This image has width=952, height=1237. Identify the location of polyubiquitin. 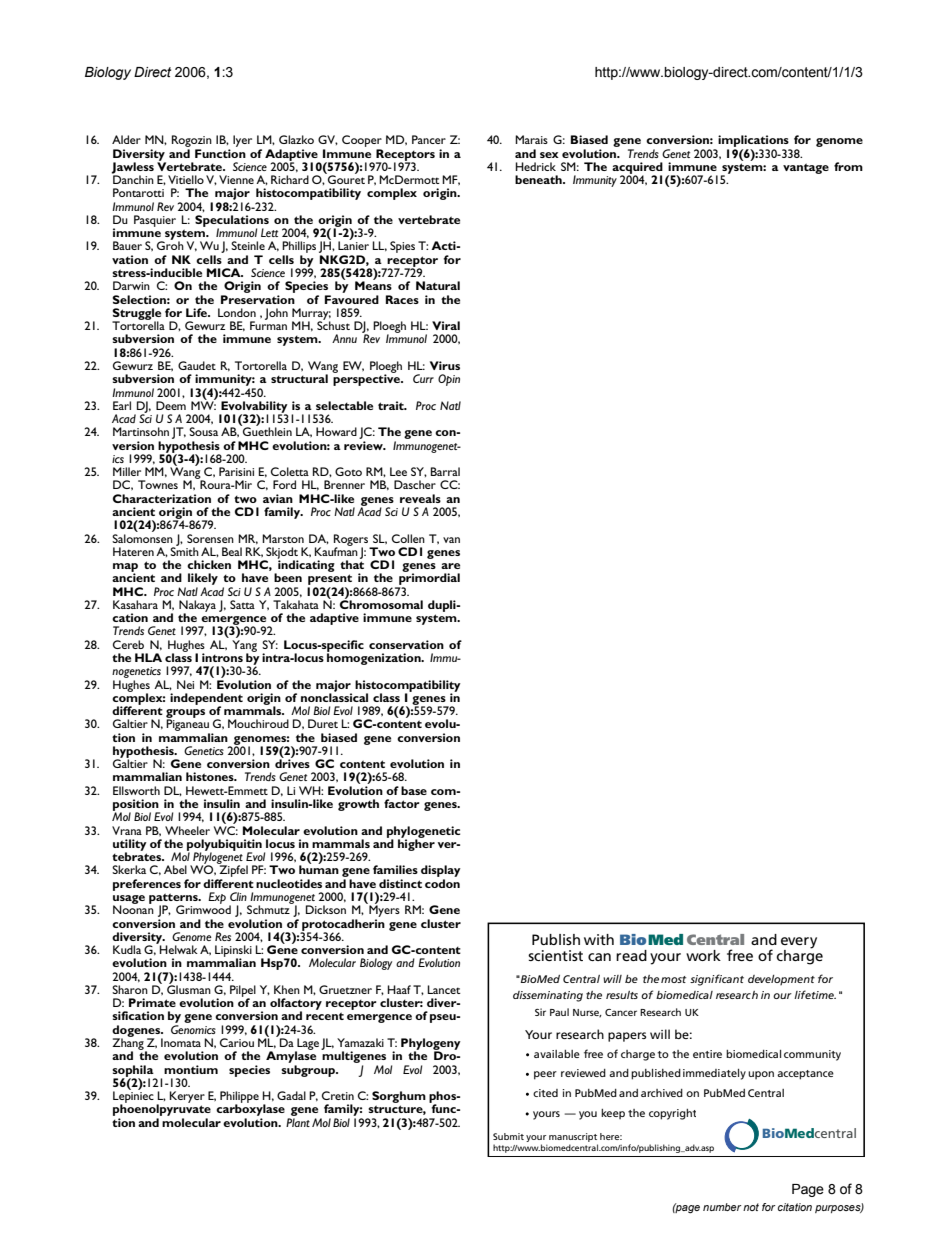
(224, 846).
